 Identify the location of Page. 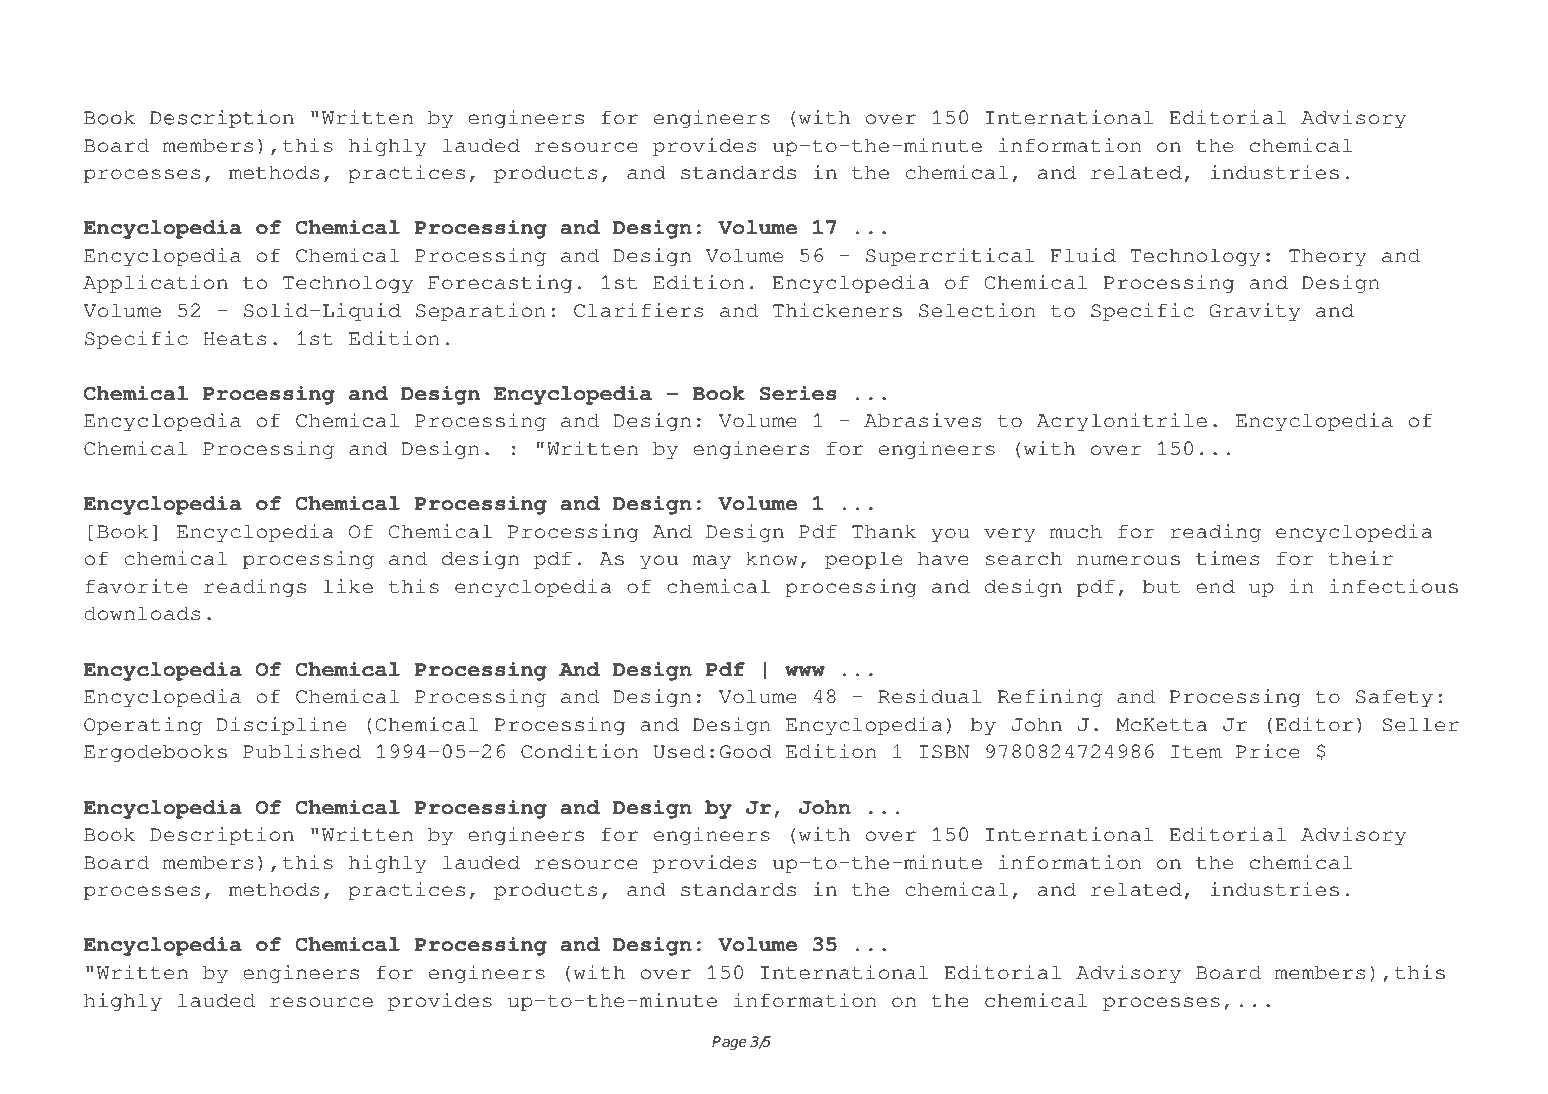
(729, 1043).
